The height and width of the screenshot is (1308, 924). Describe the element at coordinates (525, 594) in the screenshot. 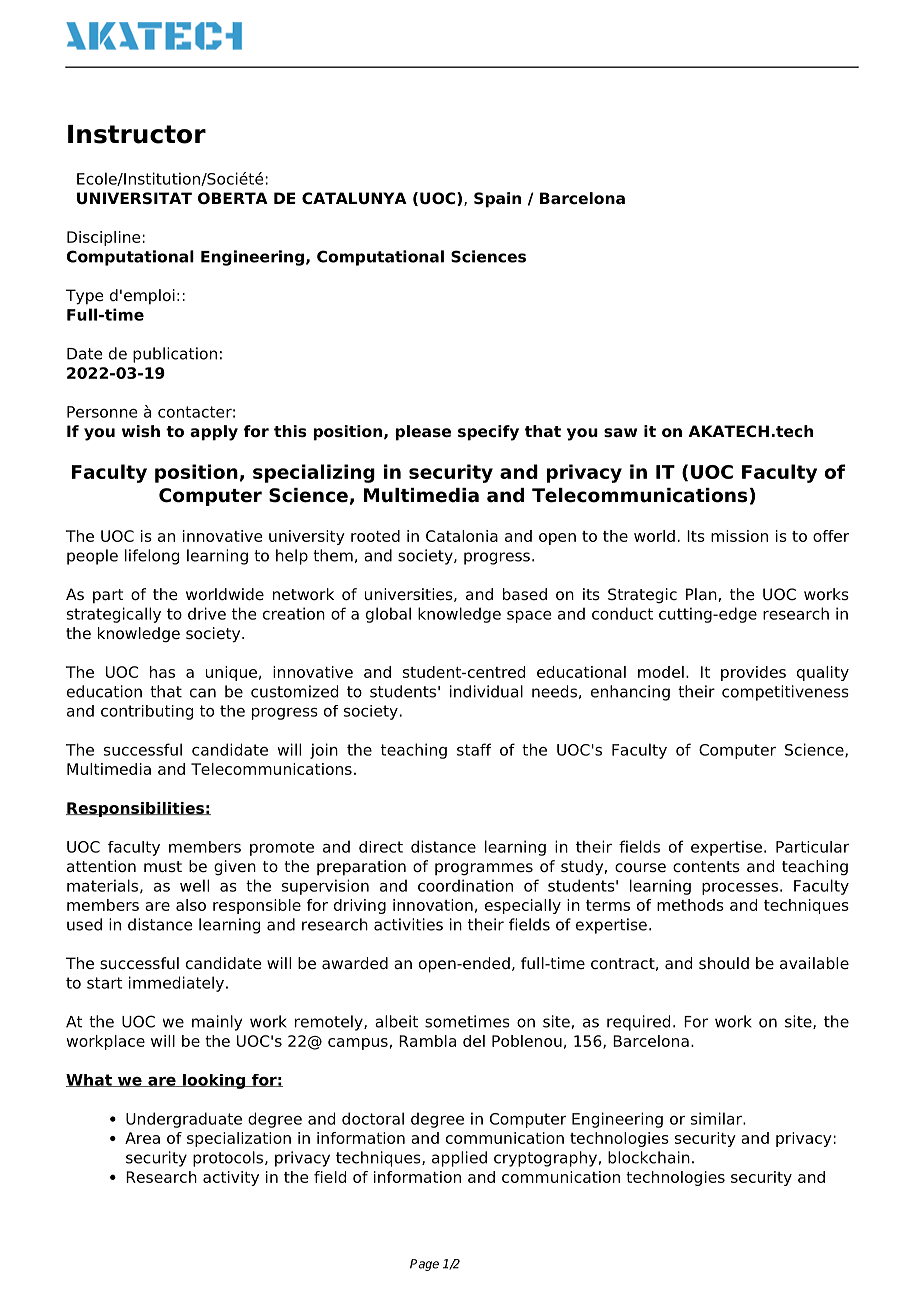

I see `based` at that location.
